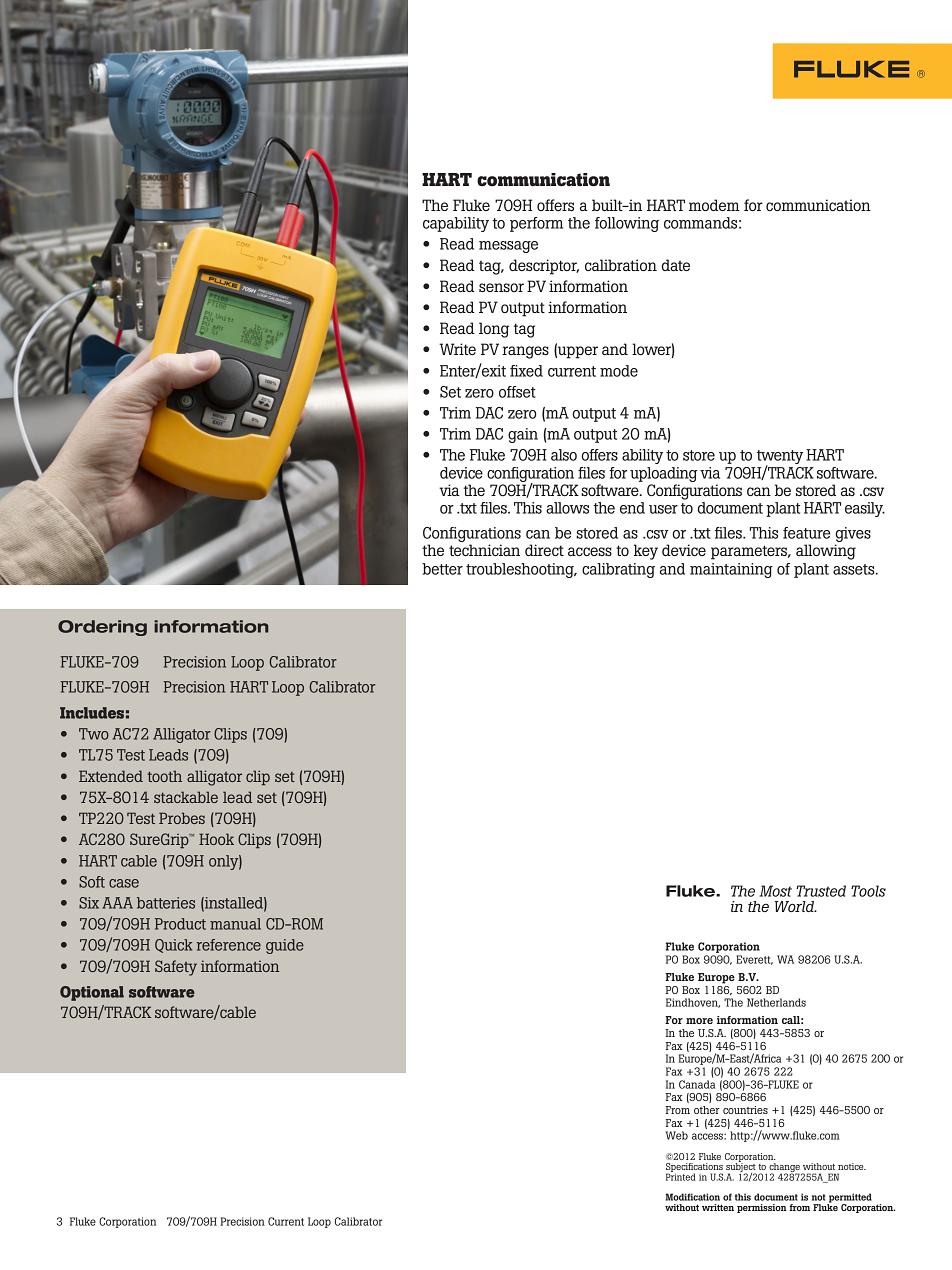  What do you see at coordinates (521, 570) in the screenshot?
I see `troubleshooting` at bounding box center [521, 570].
